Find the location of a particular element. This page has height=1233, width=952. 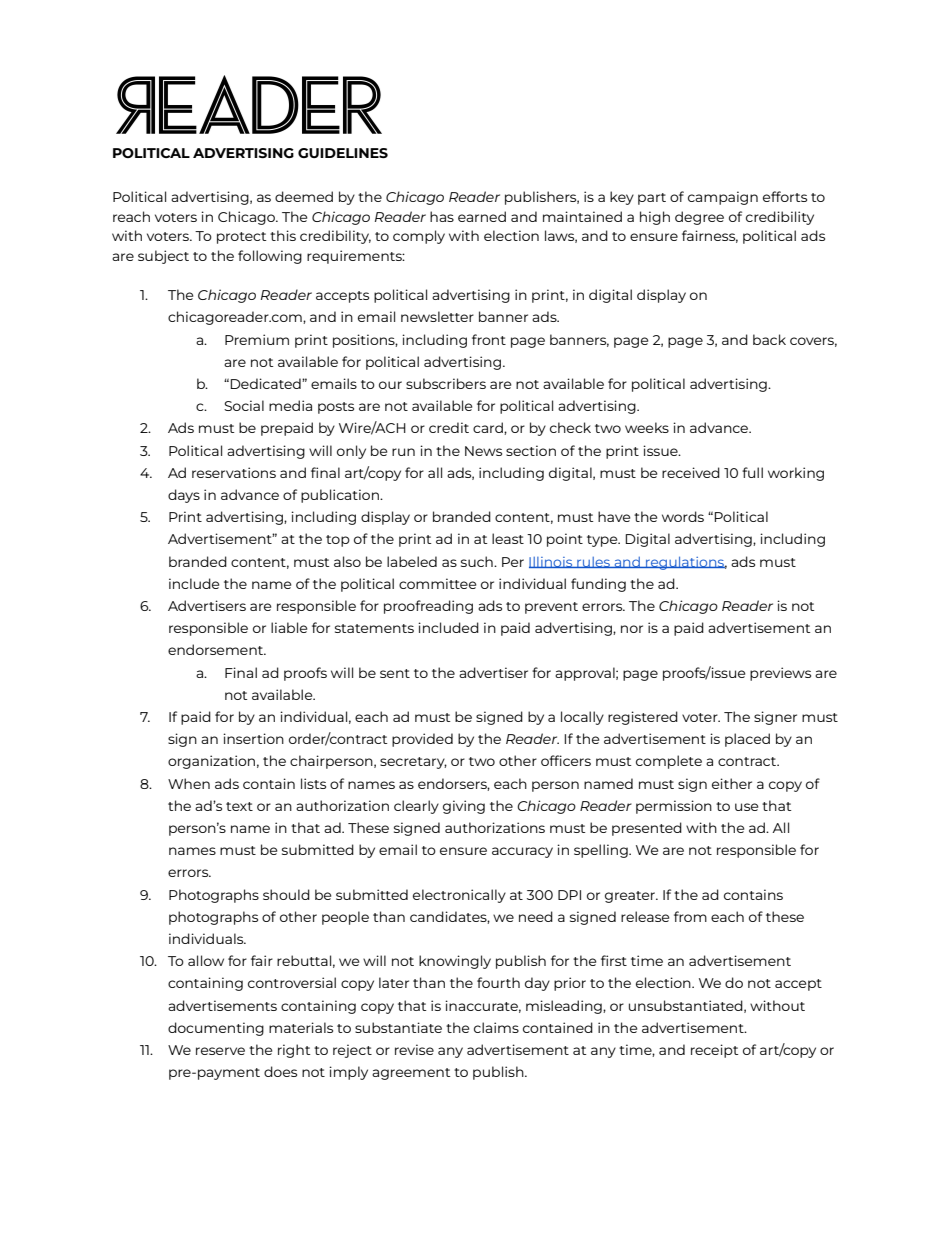

proofreading is located at coordinates (428, 607).
